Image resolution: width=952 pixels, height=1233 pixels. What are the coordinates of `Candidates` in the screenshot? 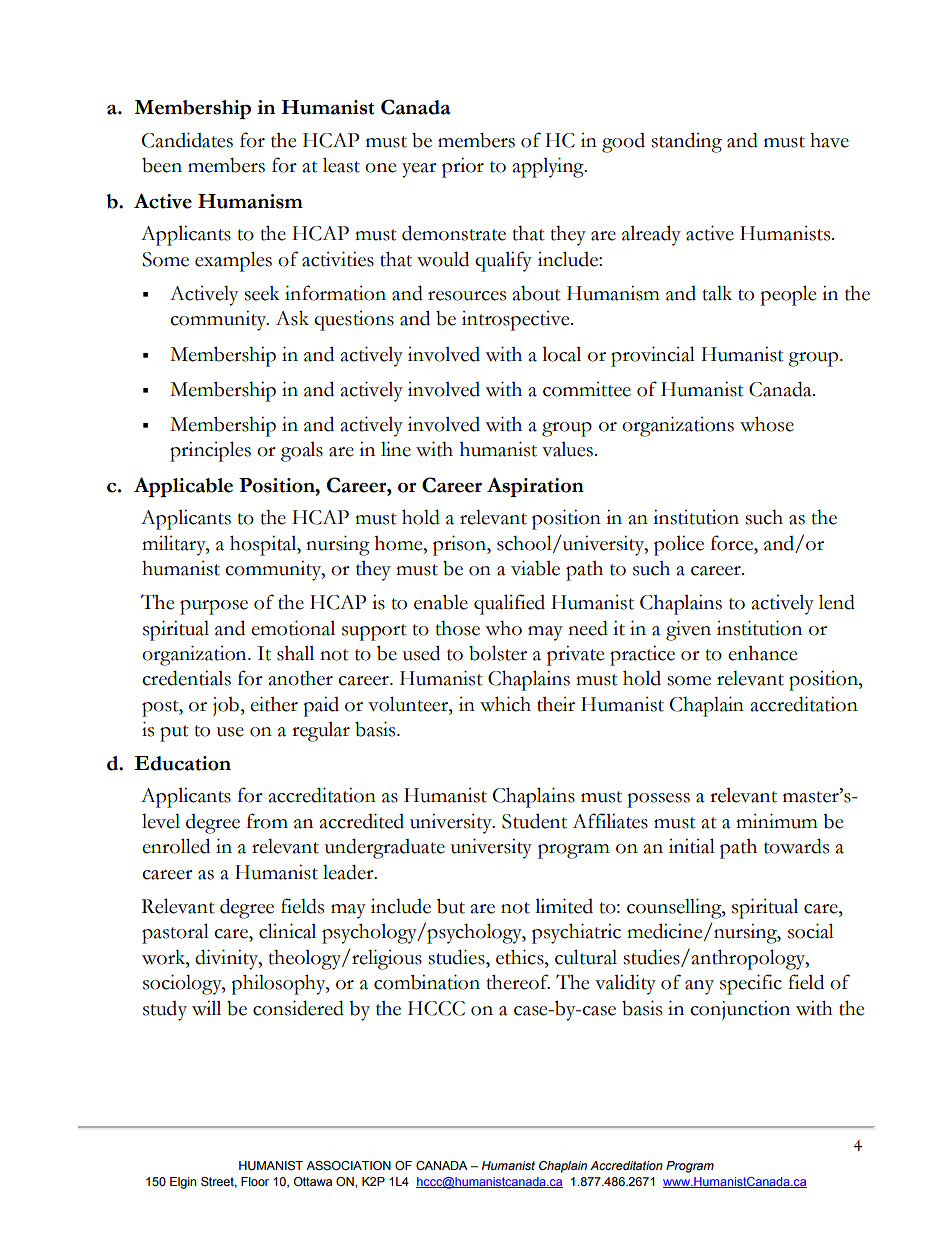 It's located at (187, 140).
